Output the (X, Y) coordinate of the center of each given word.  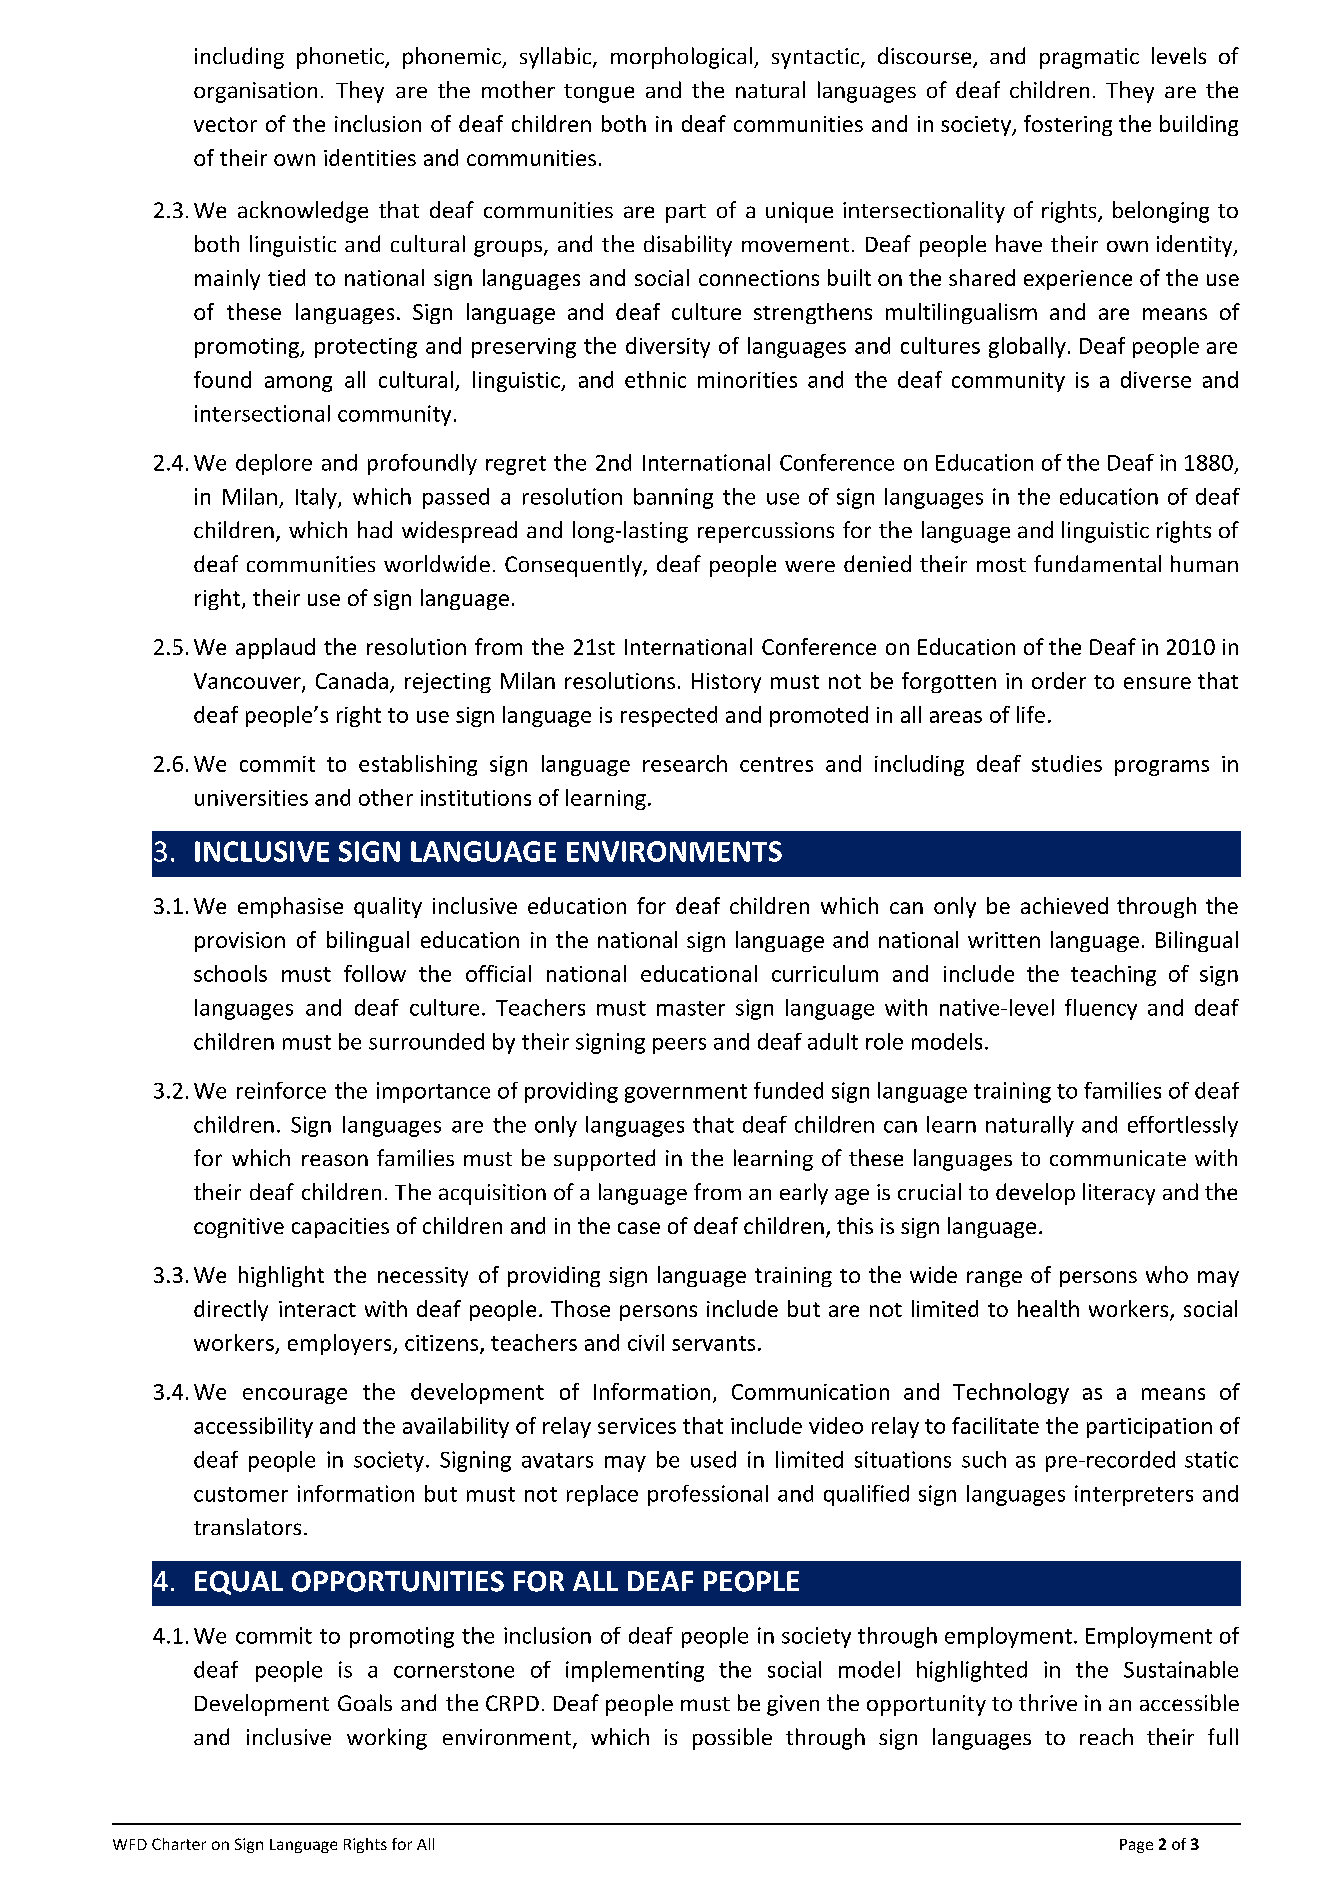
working (387, 1739)
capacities (340, 1228)
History (726, 683)
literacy (1119, 1194)
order (1059, 680)
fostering (1068, 125)
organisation (255, 92)
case (639, 1228)
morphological (681, 58)
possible (732, 1739)
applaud (275, 648)
